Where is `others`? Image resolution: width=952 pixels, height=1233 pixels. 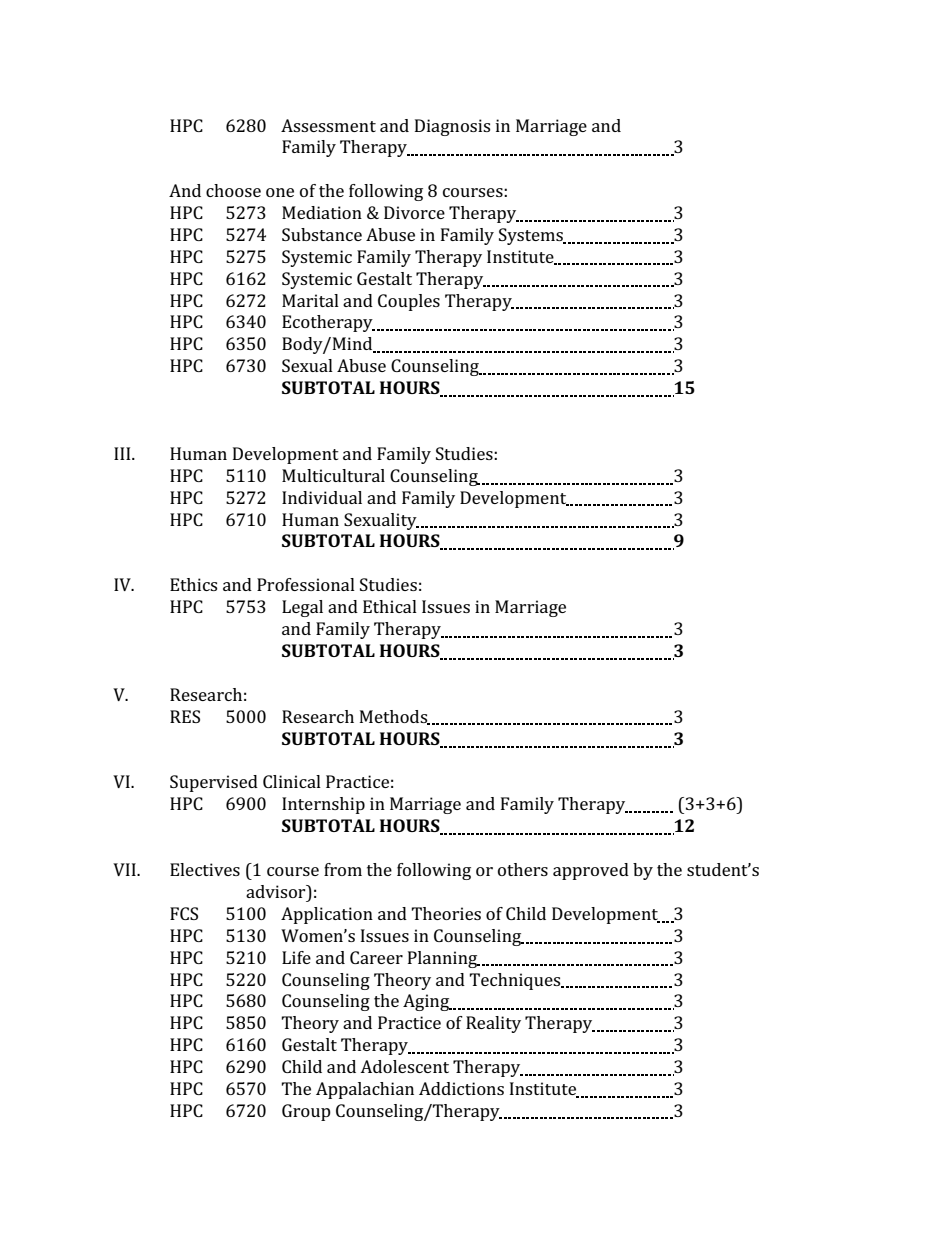
others is located at coordinates (523, 869).
